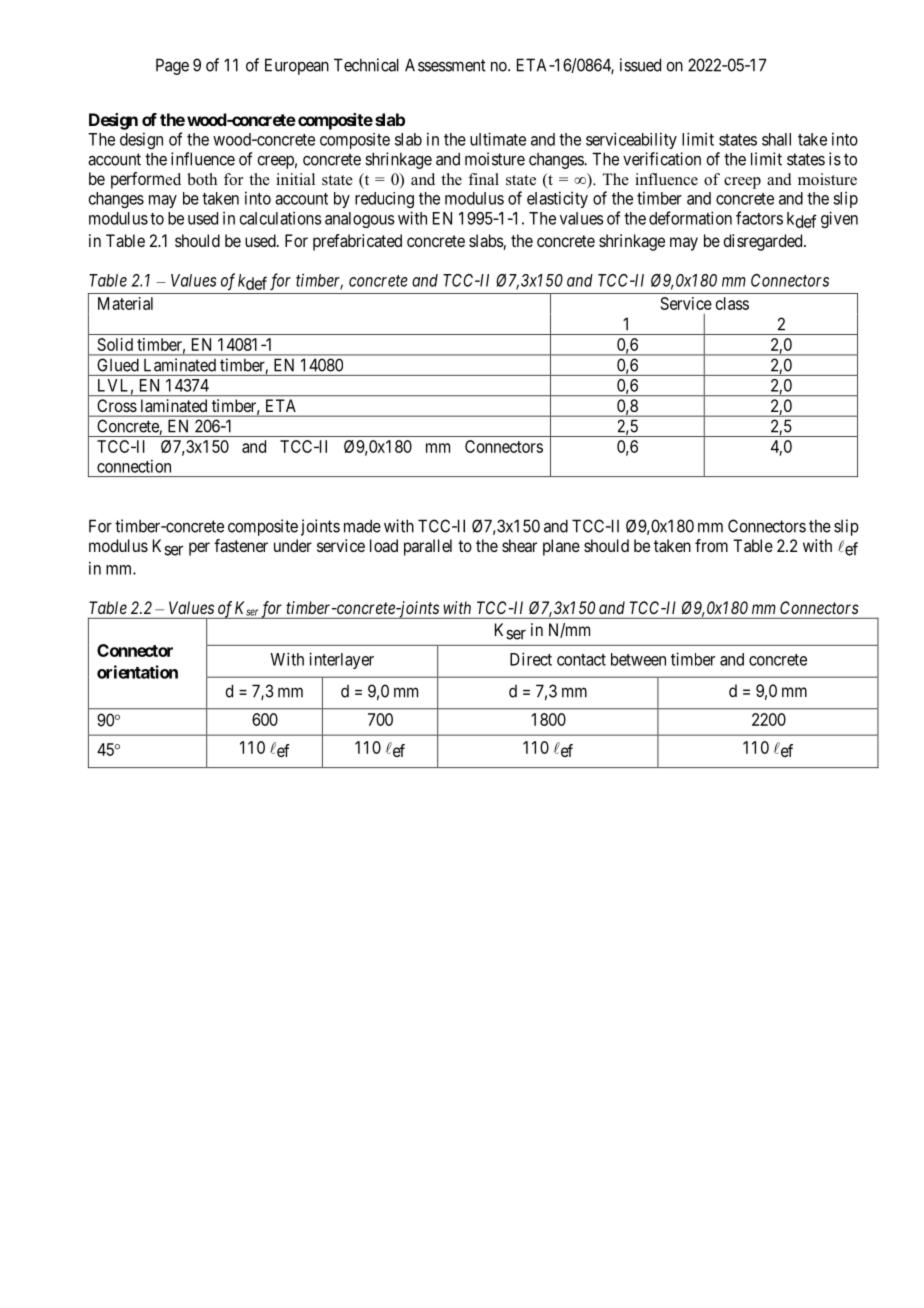  What do you see at coordinates (640, 65) in the screenshot?
I see `issued` at bounding box center [640, 65].
